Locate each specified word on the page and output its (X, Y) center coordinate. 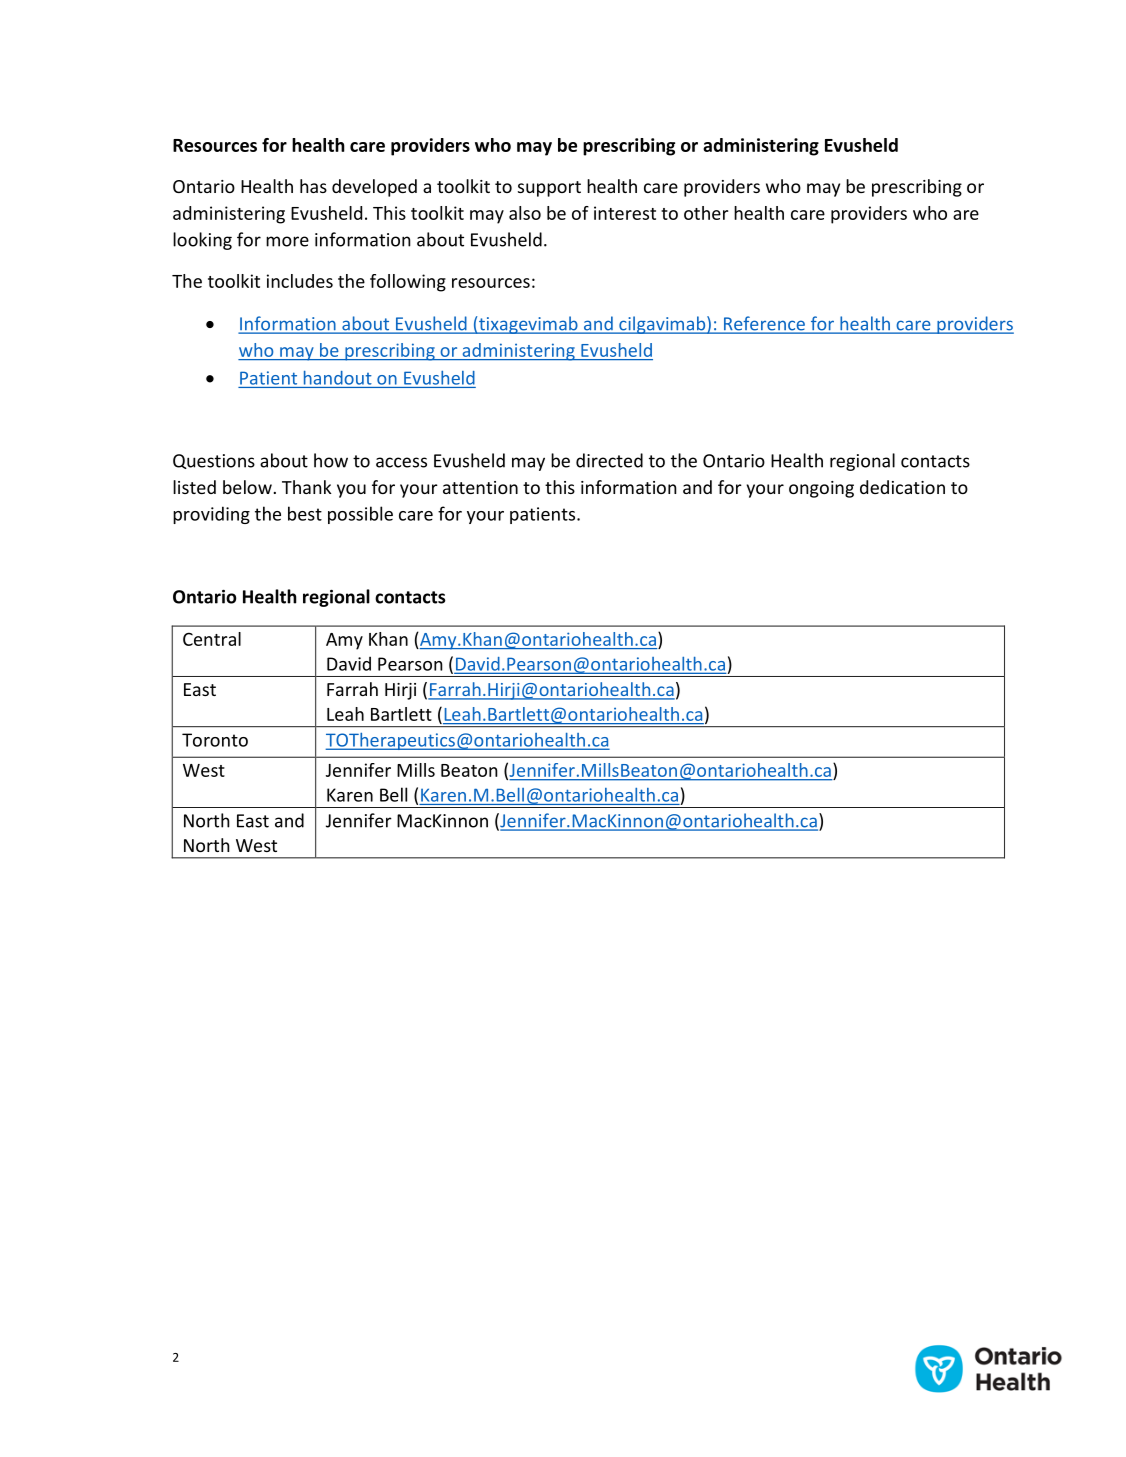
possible (360, 515)
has (313, 186)
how (331, 460)
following (408, 283)
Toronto (215, 740)
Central (212, 639)
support (549, 189)
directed (609, 460)
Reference (764, 324)
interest (625, 213)
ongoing (821, 489)
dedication (902, 487)
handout (338, 378)
